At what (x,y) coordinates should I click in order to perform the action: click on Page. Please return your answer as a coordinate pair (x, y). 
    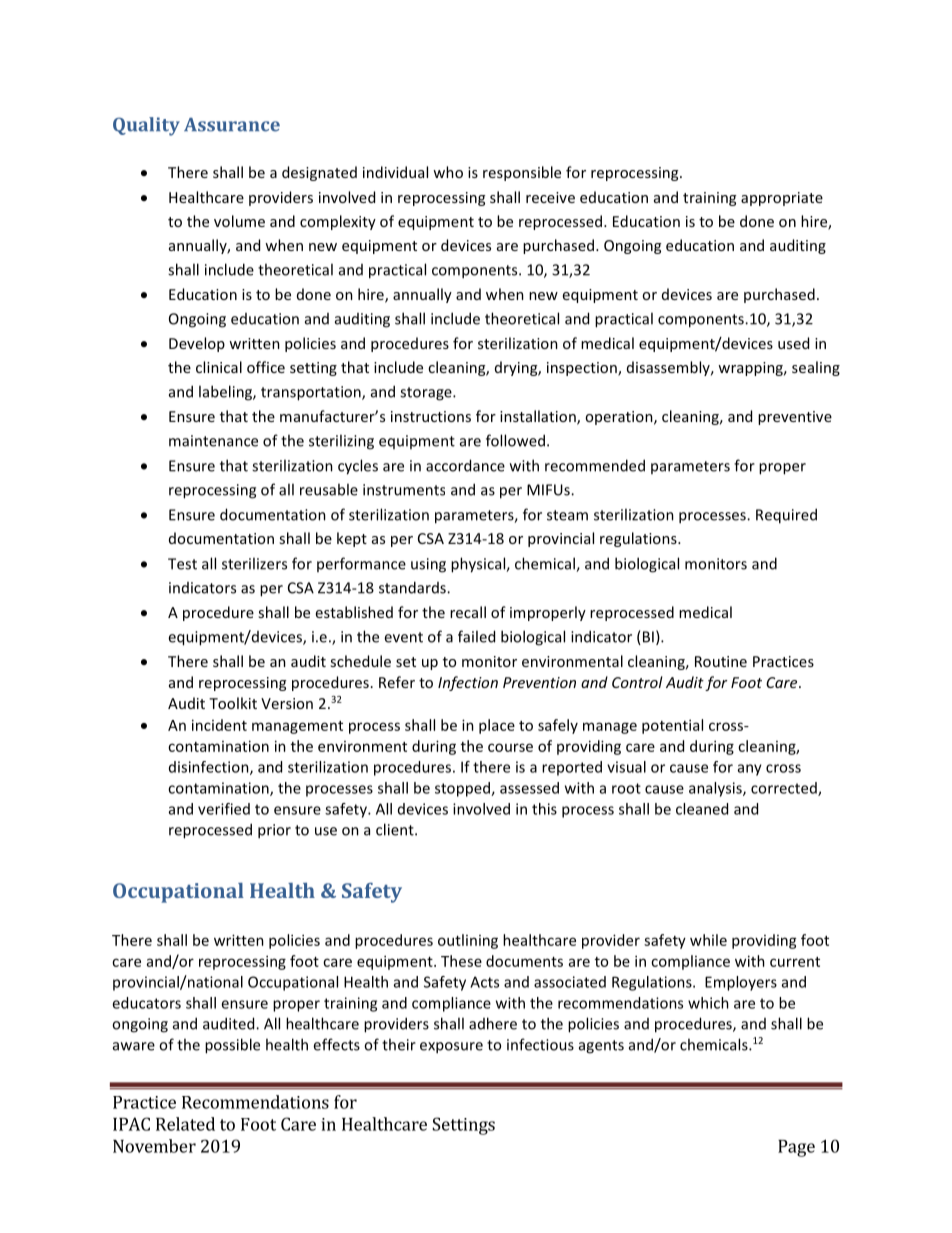
    Looking at the image, I should click on (796, 1148).
